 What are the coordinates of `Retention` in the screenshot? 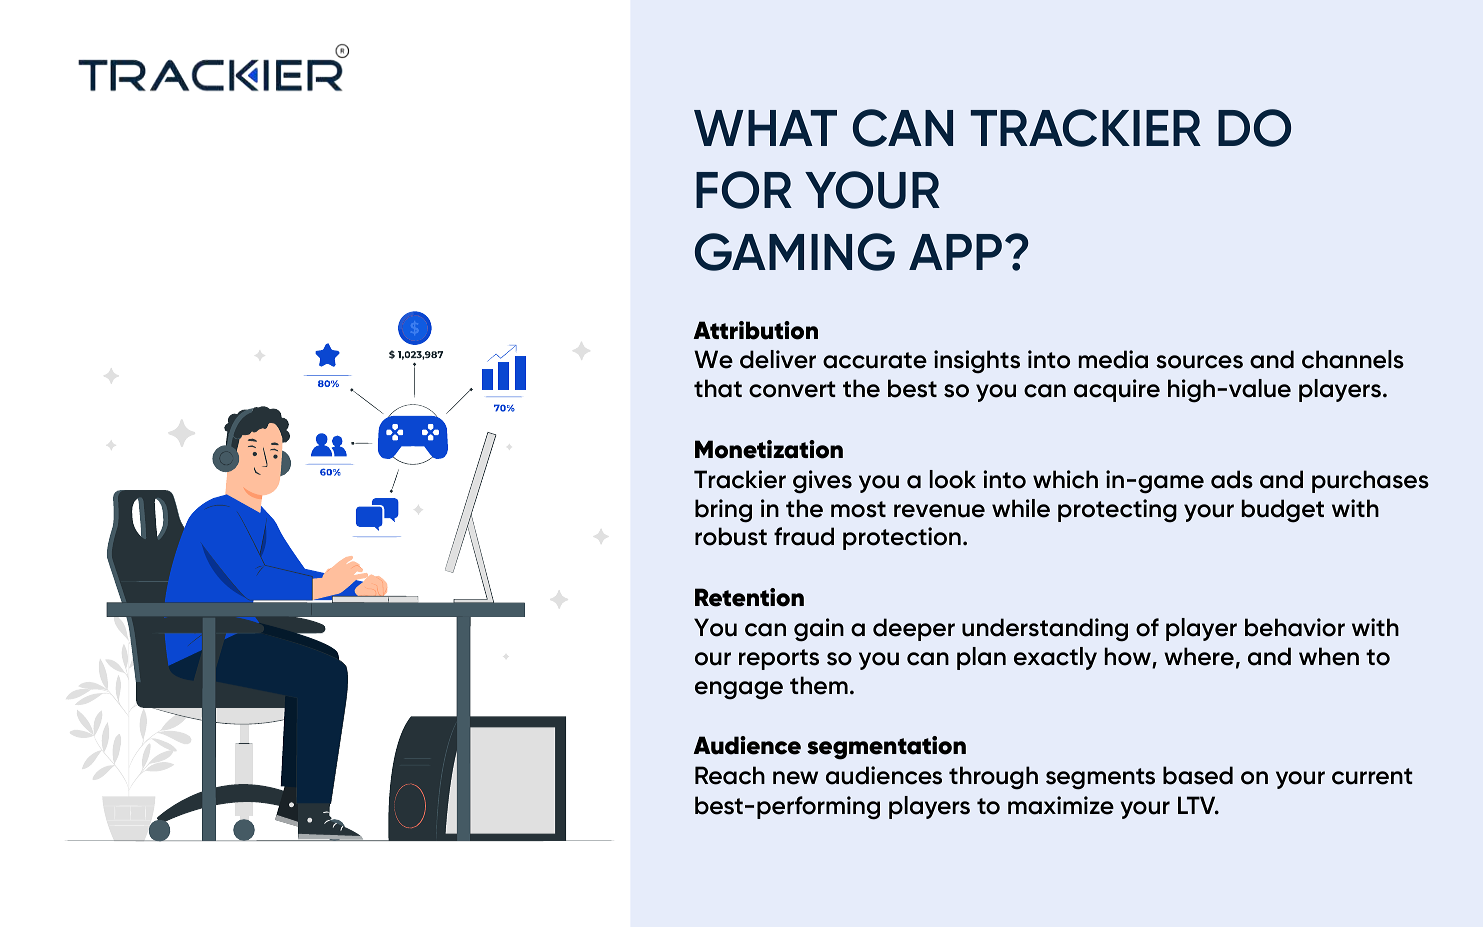 It's located at (749, 597).
